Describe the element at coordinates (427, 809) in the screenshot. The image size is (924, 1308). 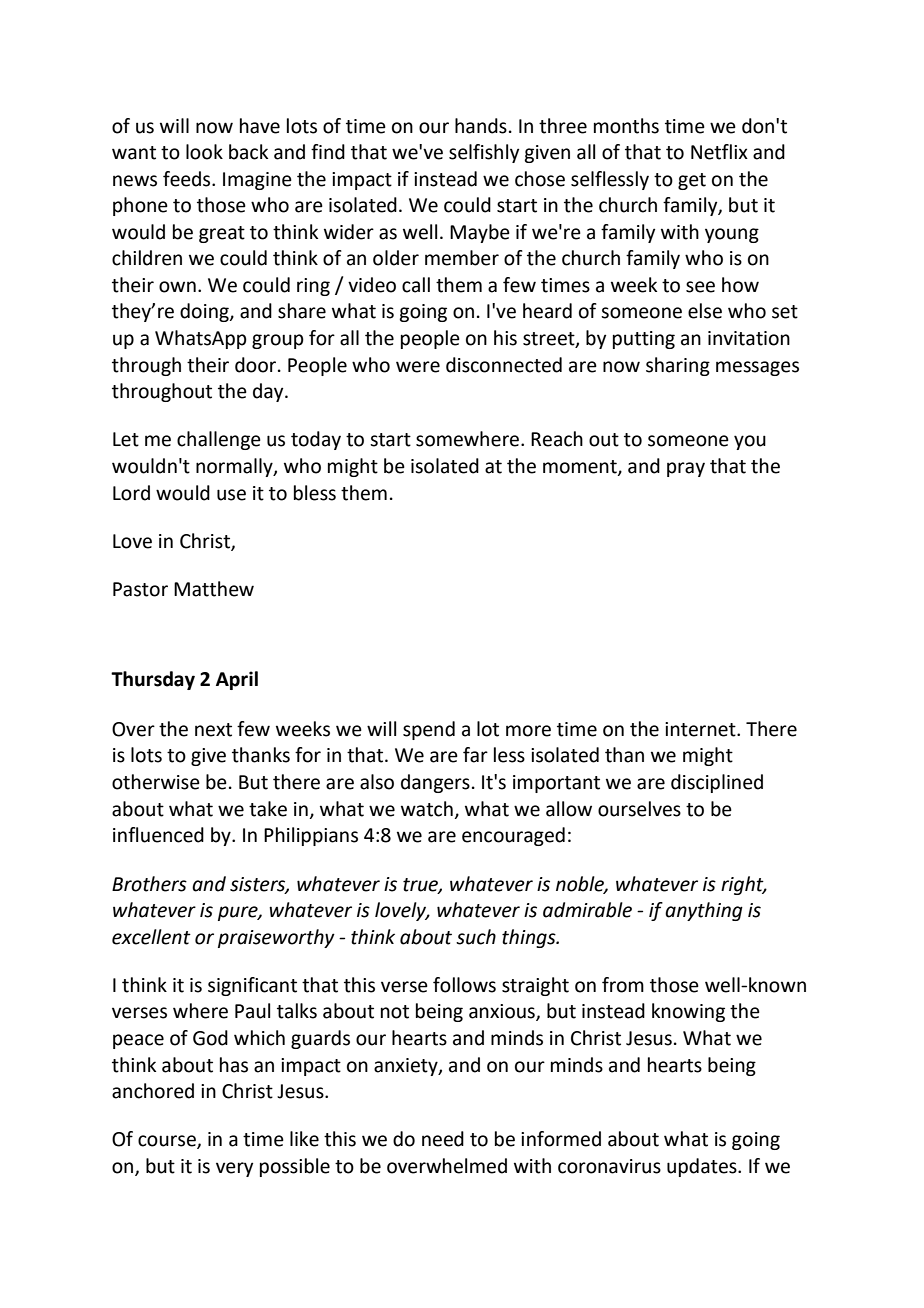
I see `watch` at that location.
